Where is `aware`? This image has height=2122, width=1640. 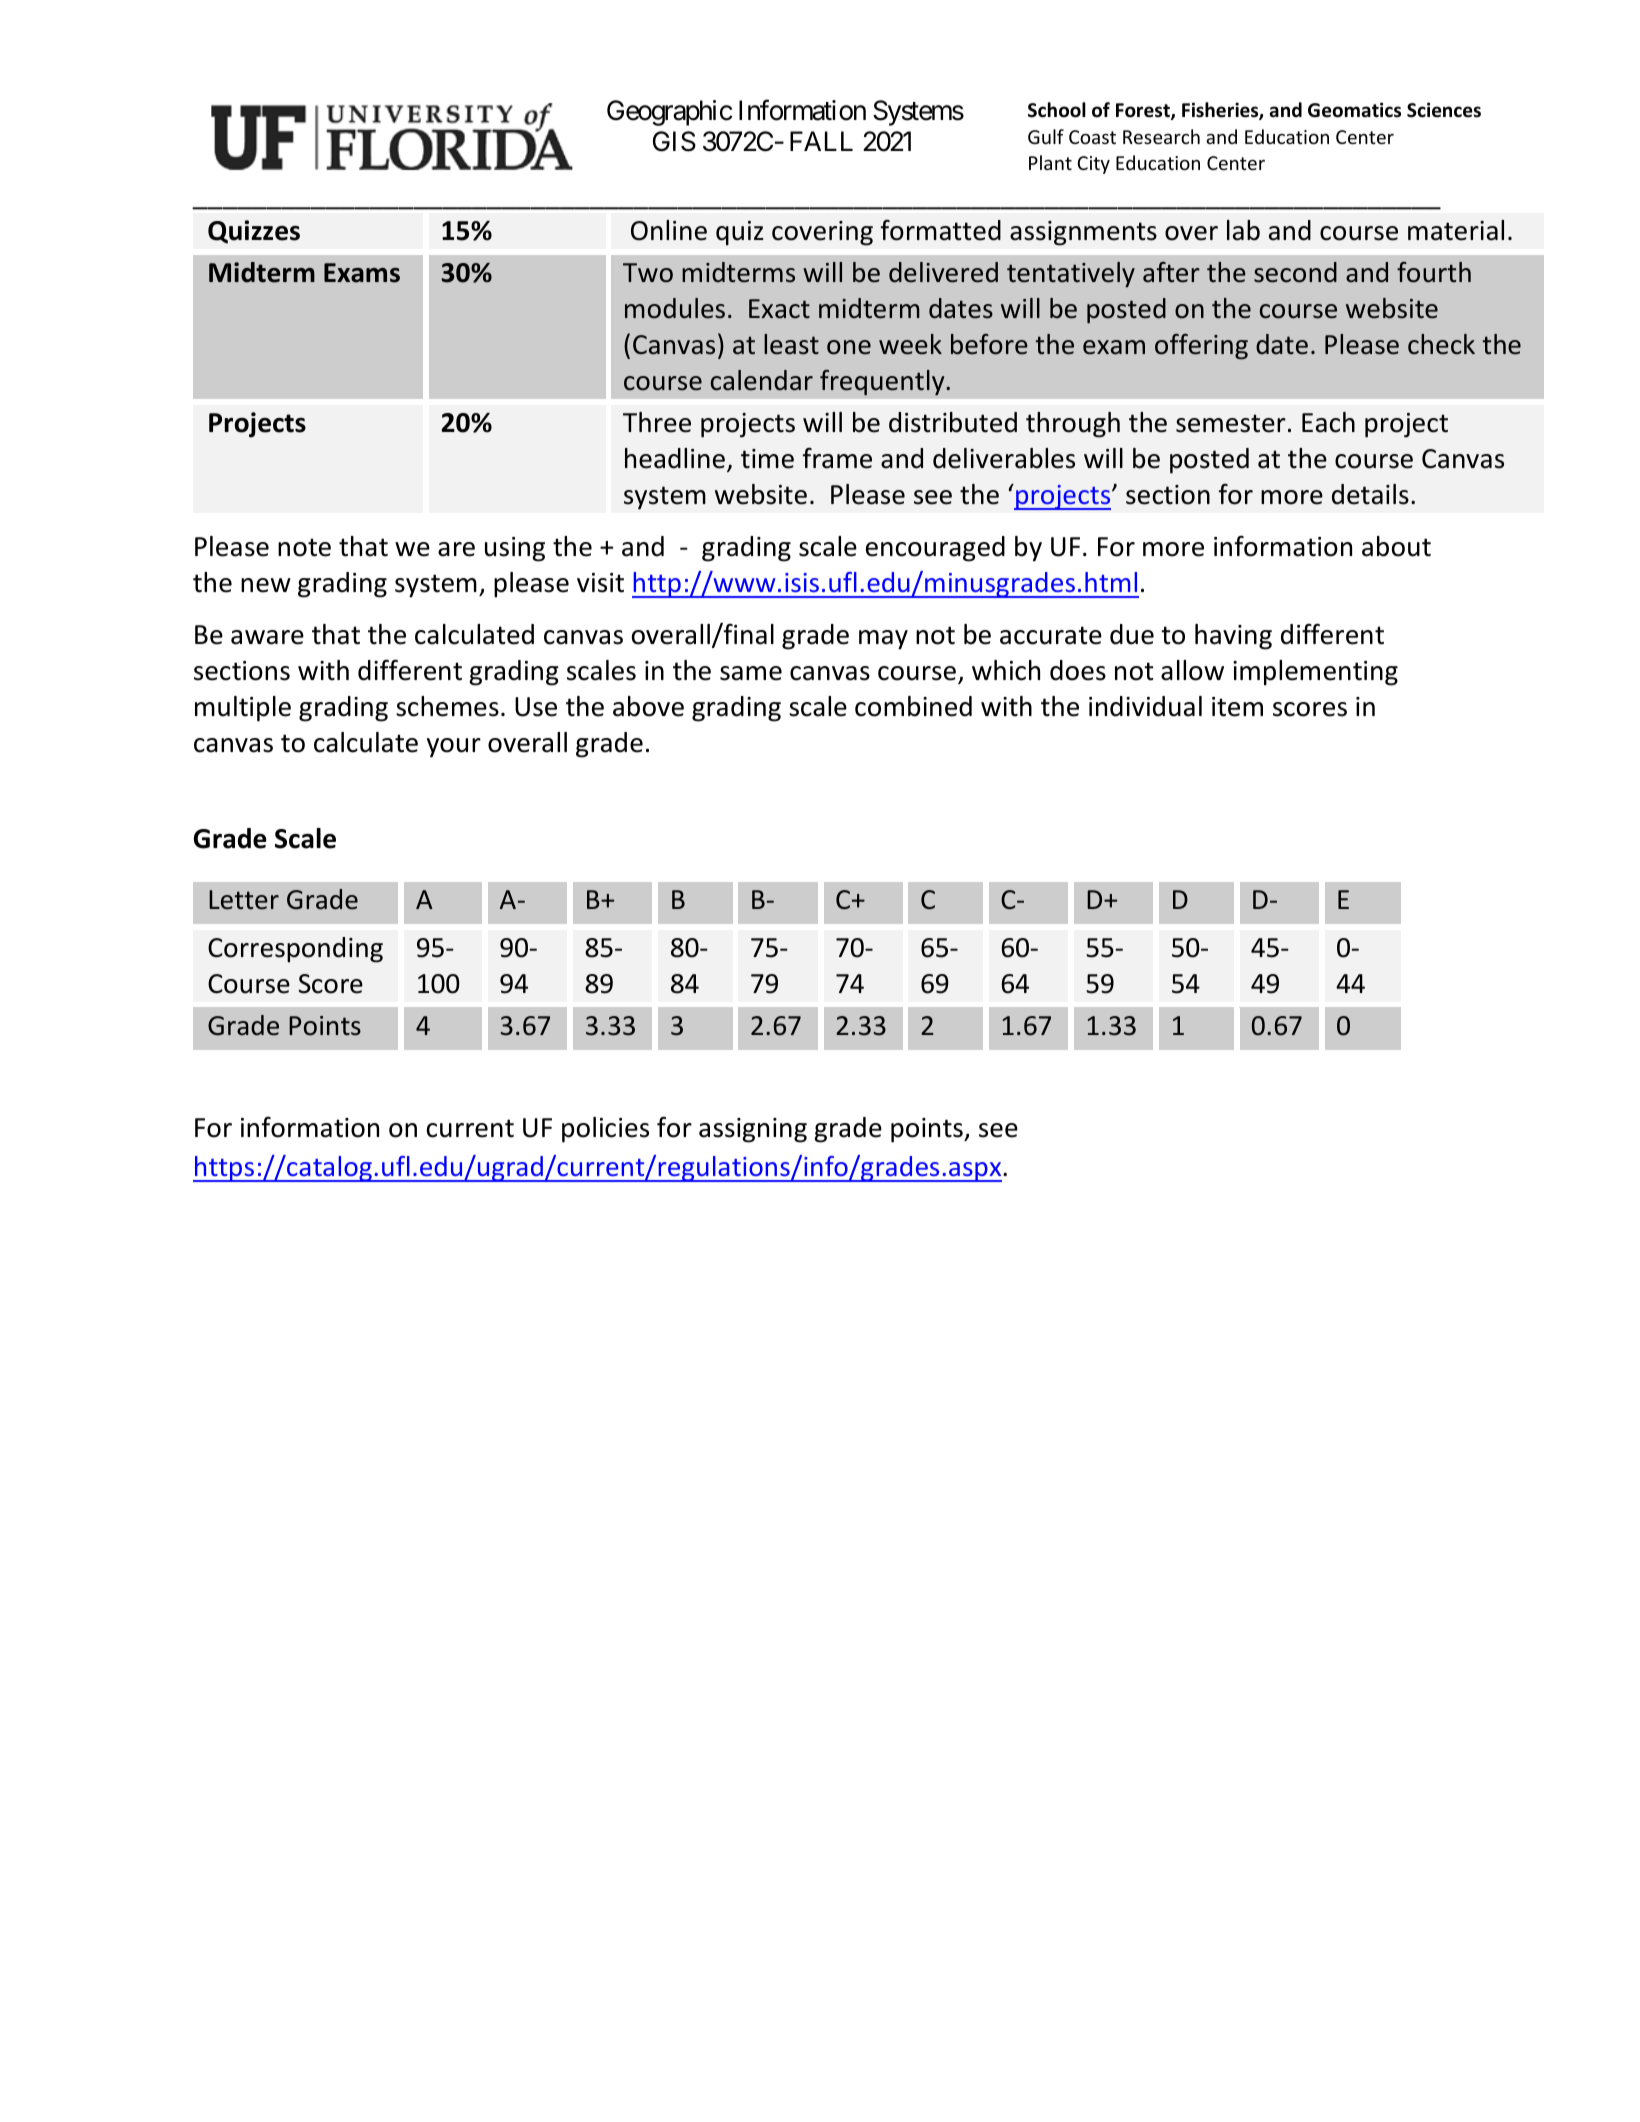 aware is located at coordinates (267, 637).
